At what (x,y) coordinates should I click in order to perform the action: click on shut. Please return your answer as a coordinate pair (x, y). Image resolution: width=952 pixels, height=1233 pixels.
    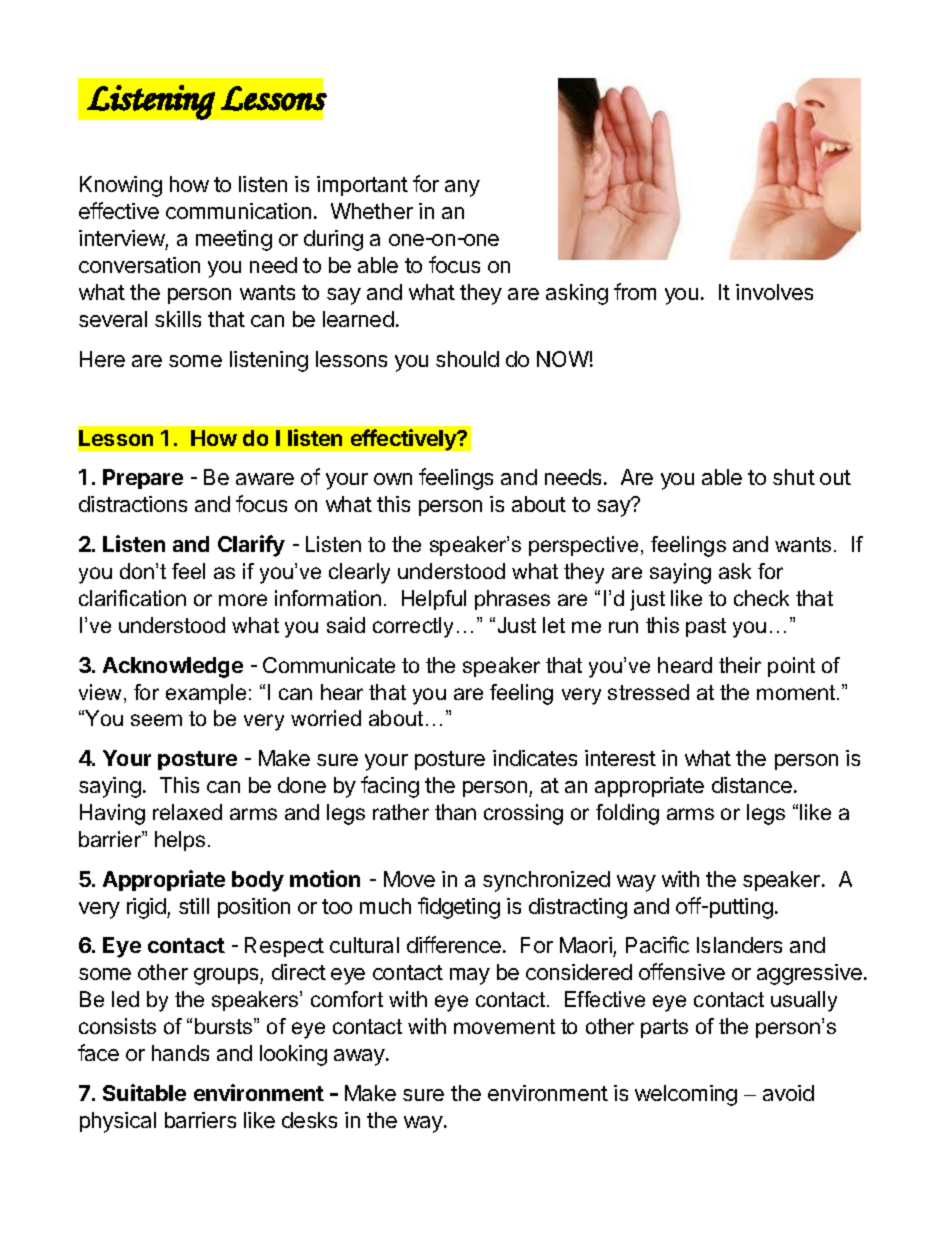
    Looking at the image, I should click on (794, 477).
